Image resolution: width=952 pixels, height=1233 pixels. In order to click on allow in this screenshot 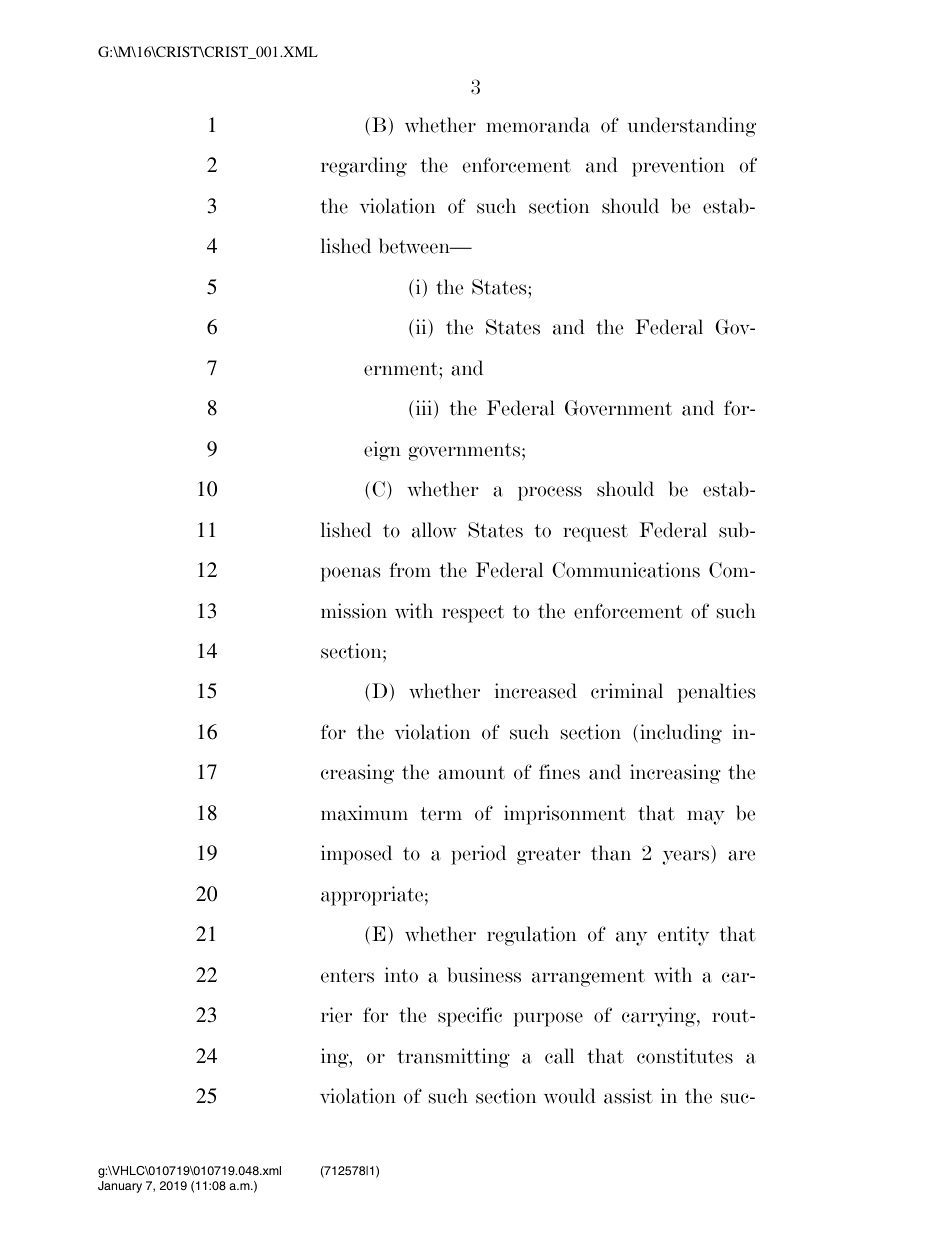, I will do `click(434, 530)`.
